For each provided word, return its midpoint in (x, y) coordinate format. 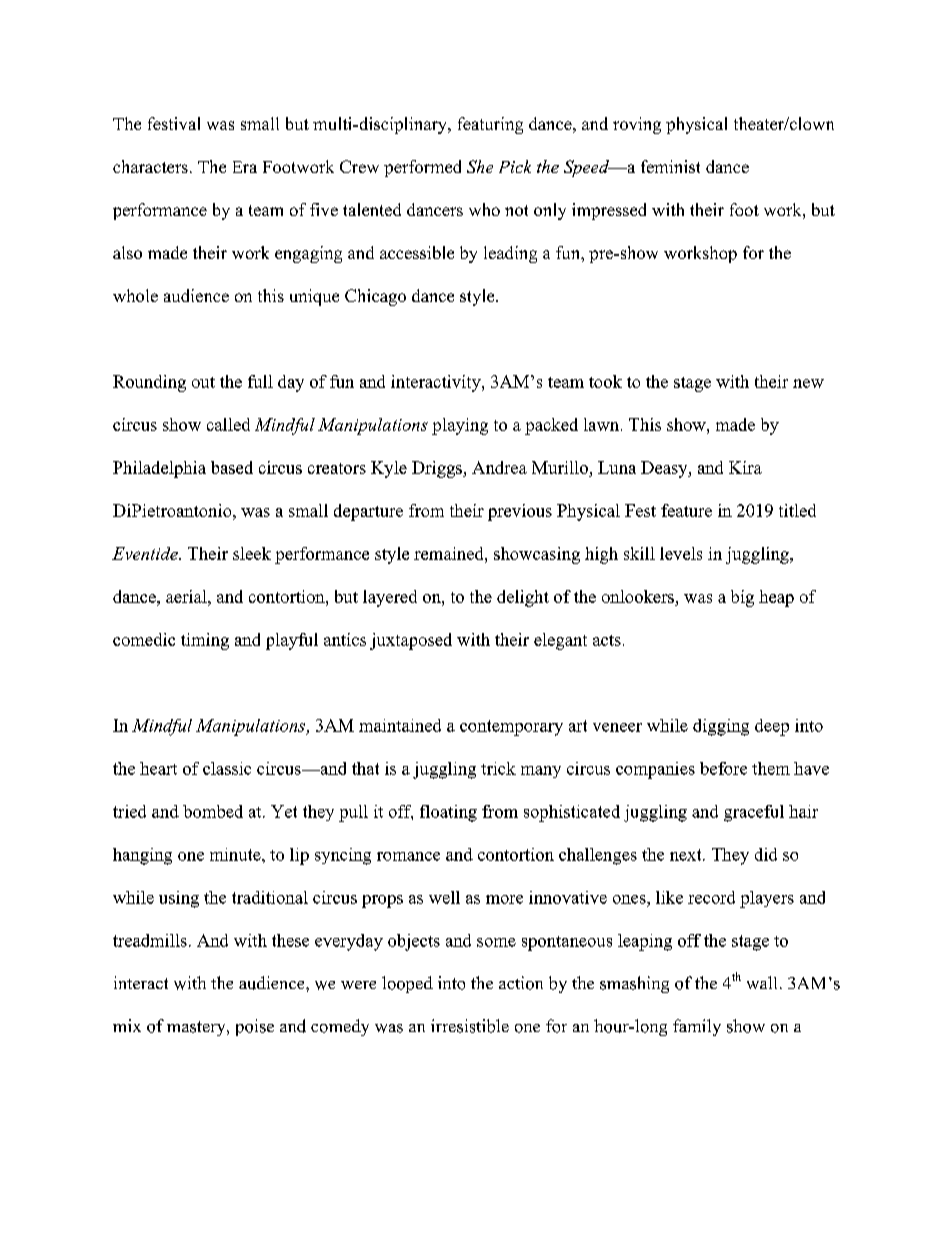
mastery (197, 1028)
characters (150, 166)
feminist (670, 166)
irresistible (470, 1026)
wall (762, 982)
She (480, 166)
